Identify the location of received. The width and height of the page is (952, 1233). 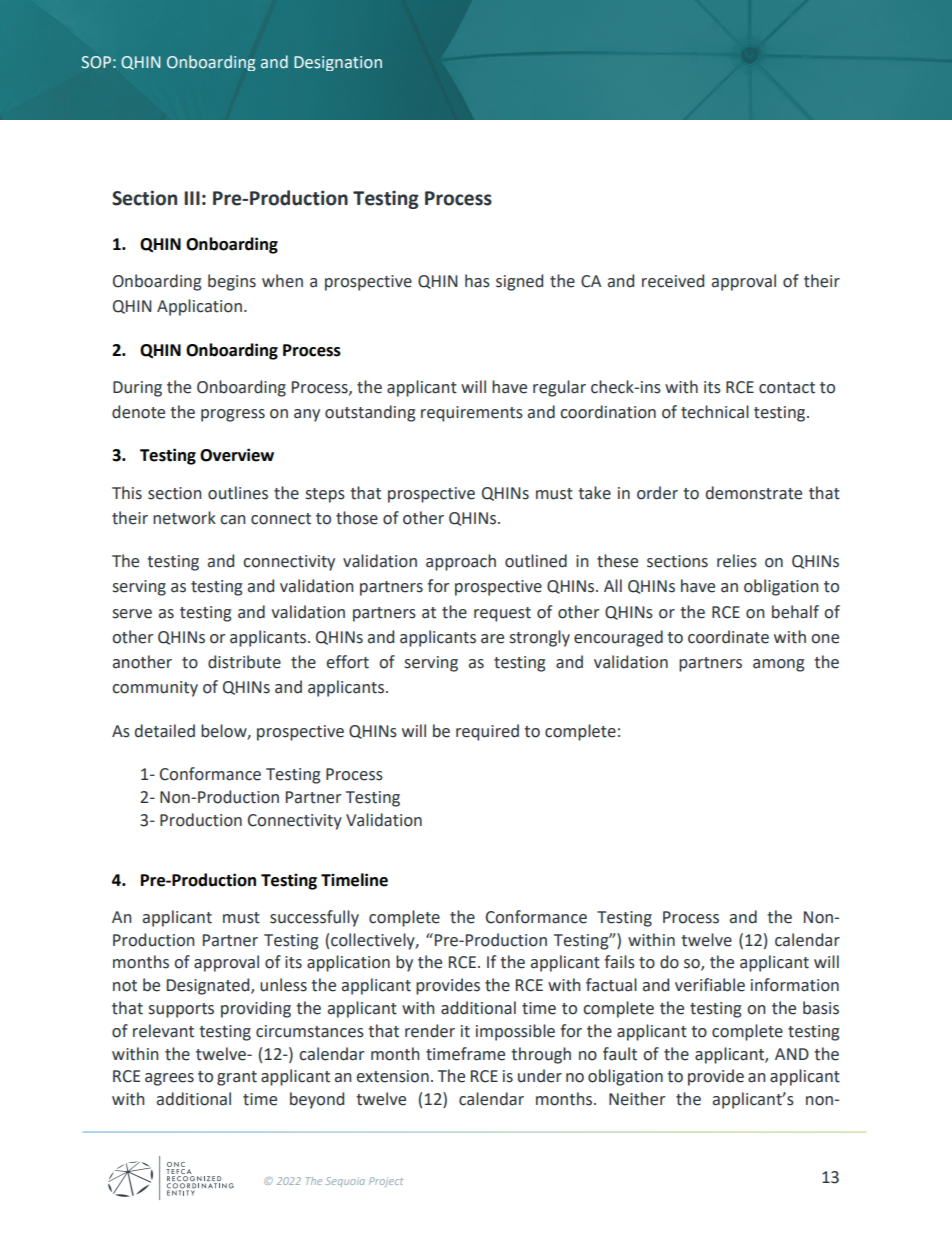
(673, 281).
